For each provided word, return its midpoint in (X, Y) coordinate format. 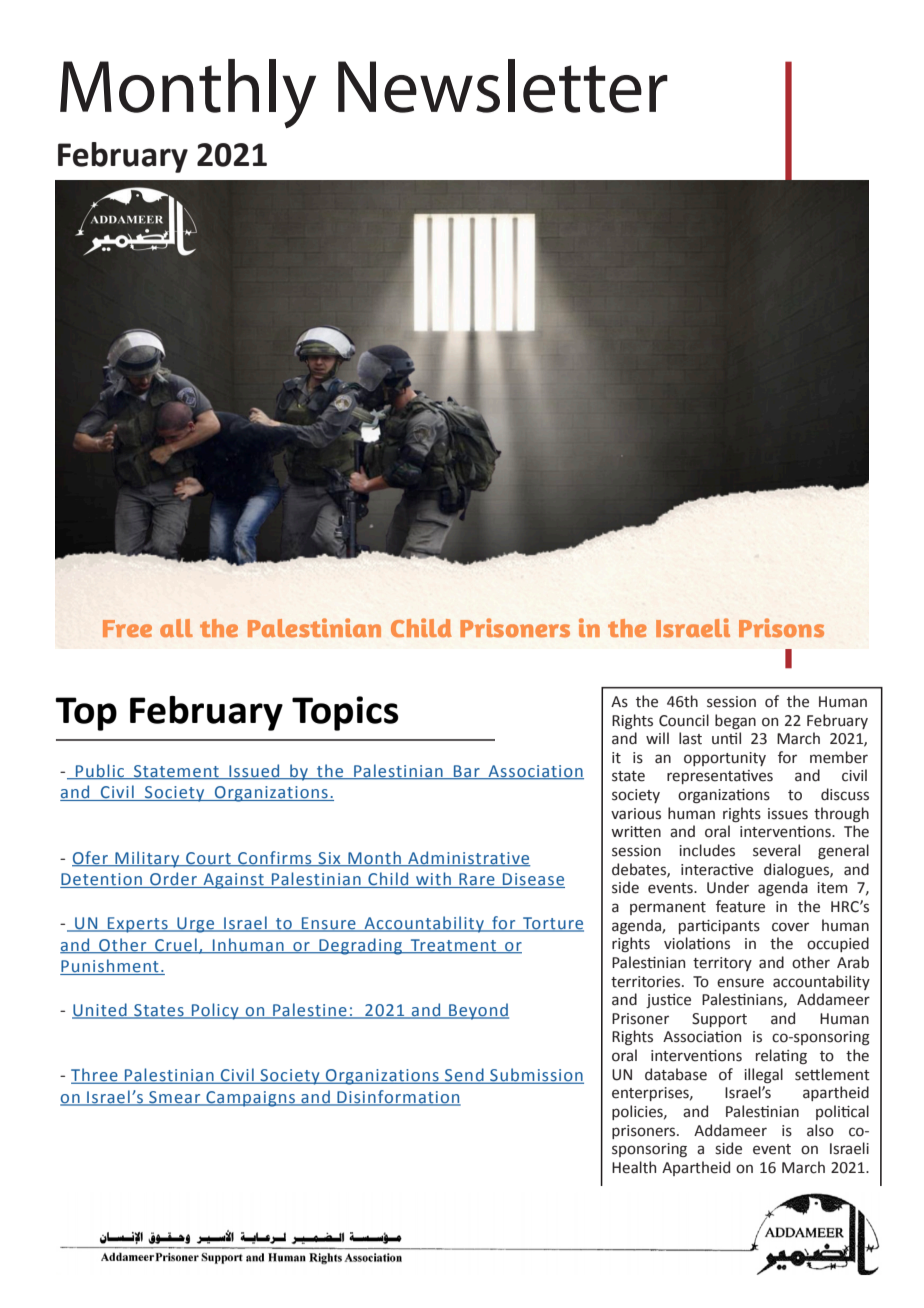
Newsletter (503, 86)
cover (790, 927)
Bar (467, 772)
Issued (254, 771)
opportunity (725, 759)
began (735, 721)
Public (100, 771)
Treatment (453, 946)
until (726, 738)
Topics (345, 713)
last (690, 738)
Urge (196, 925)
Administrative (468, 858)
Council (684, 720)
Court (208, 859)
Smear (175, 1098)
